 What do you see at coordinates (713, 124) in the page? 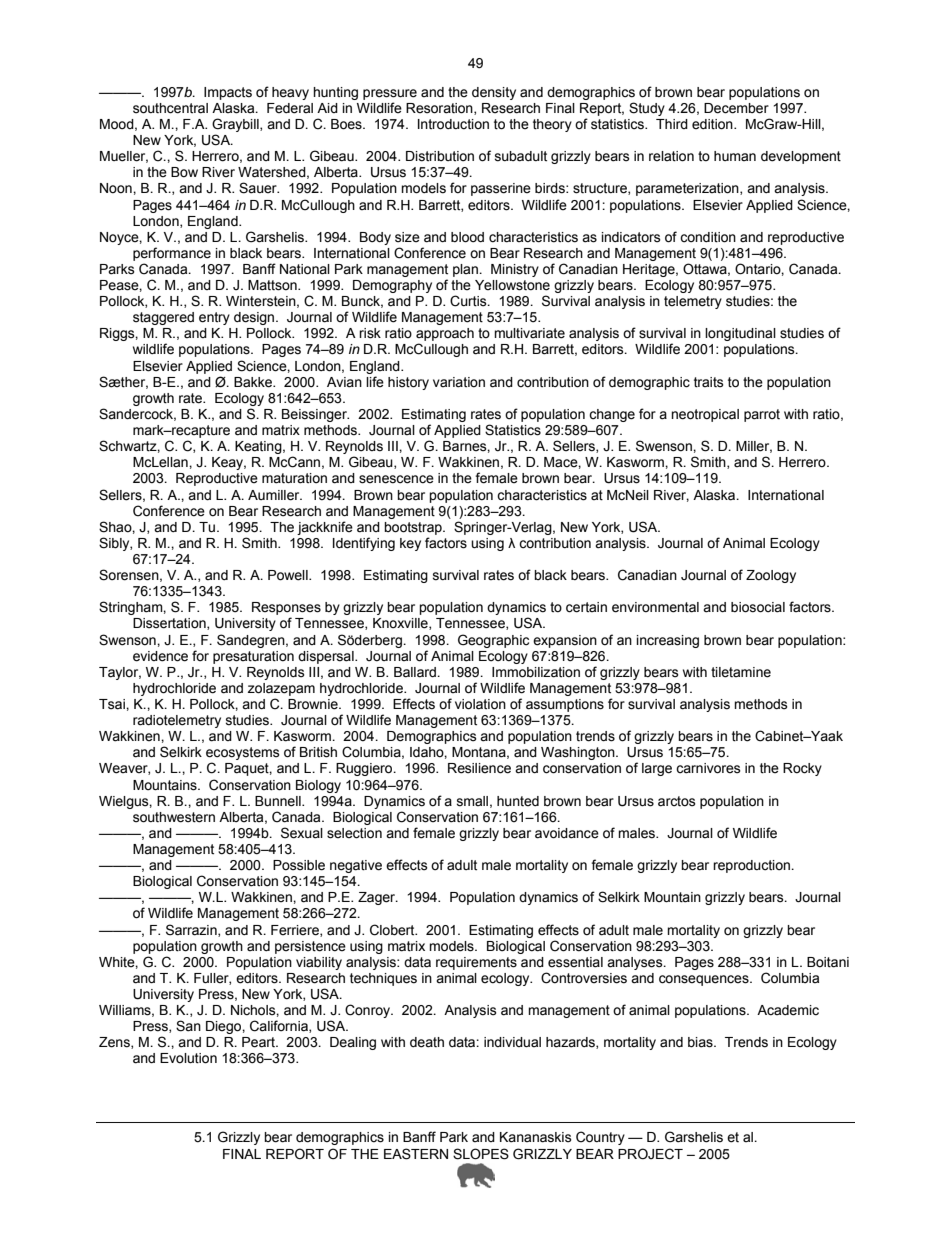
I see `edition` at bounding box center [713, 124].
